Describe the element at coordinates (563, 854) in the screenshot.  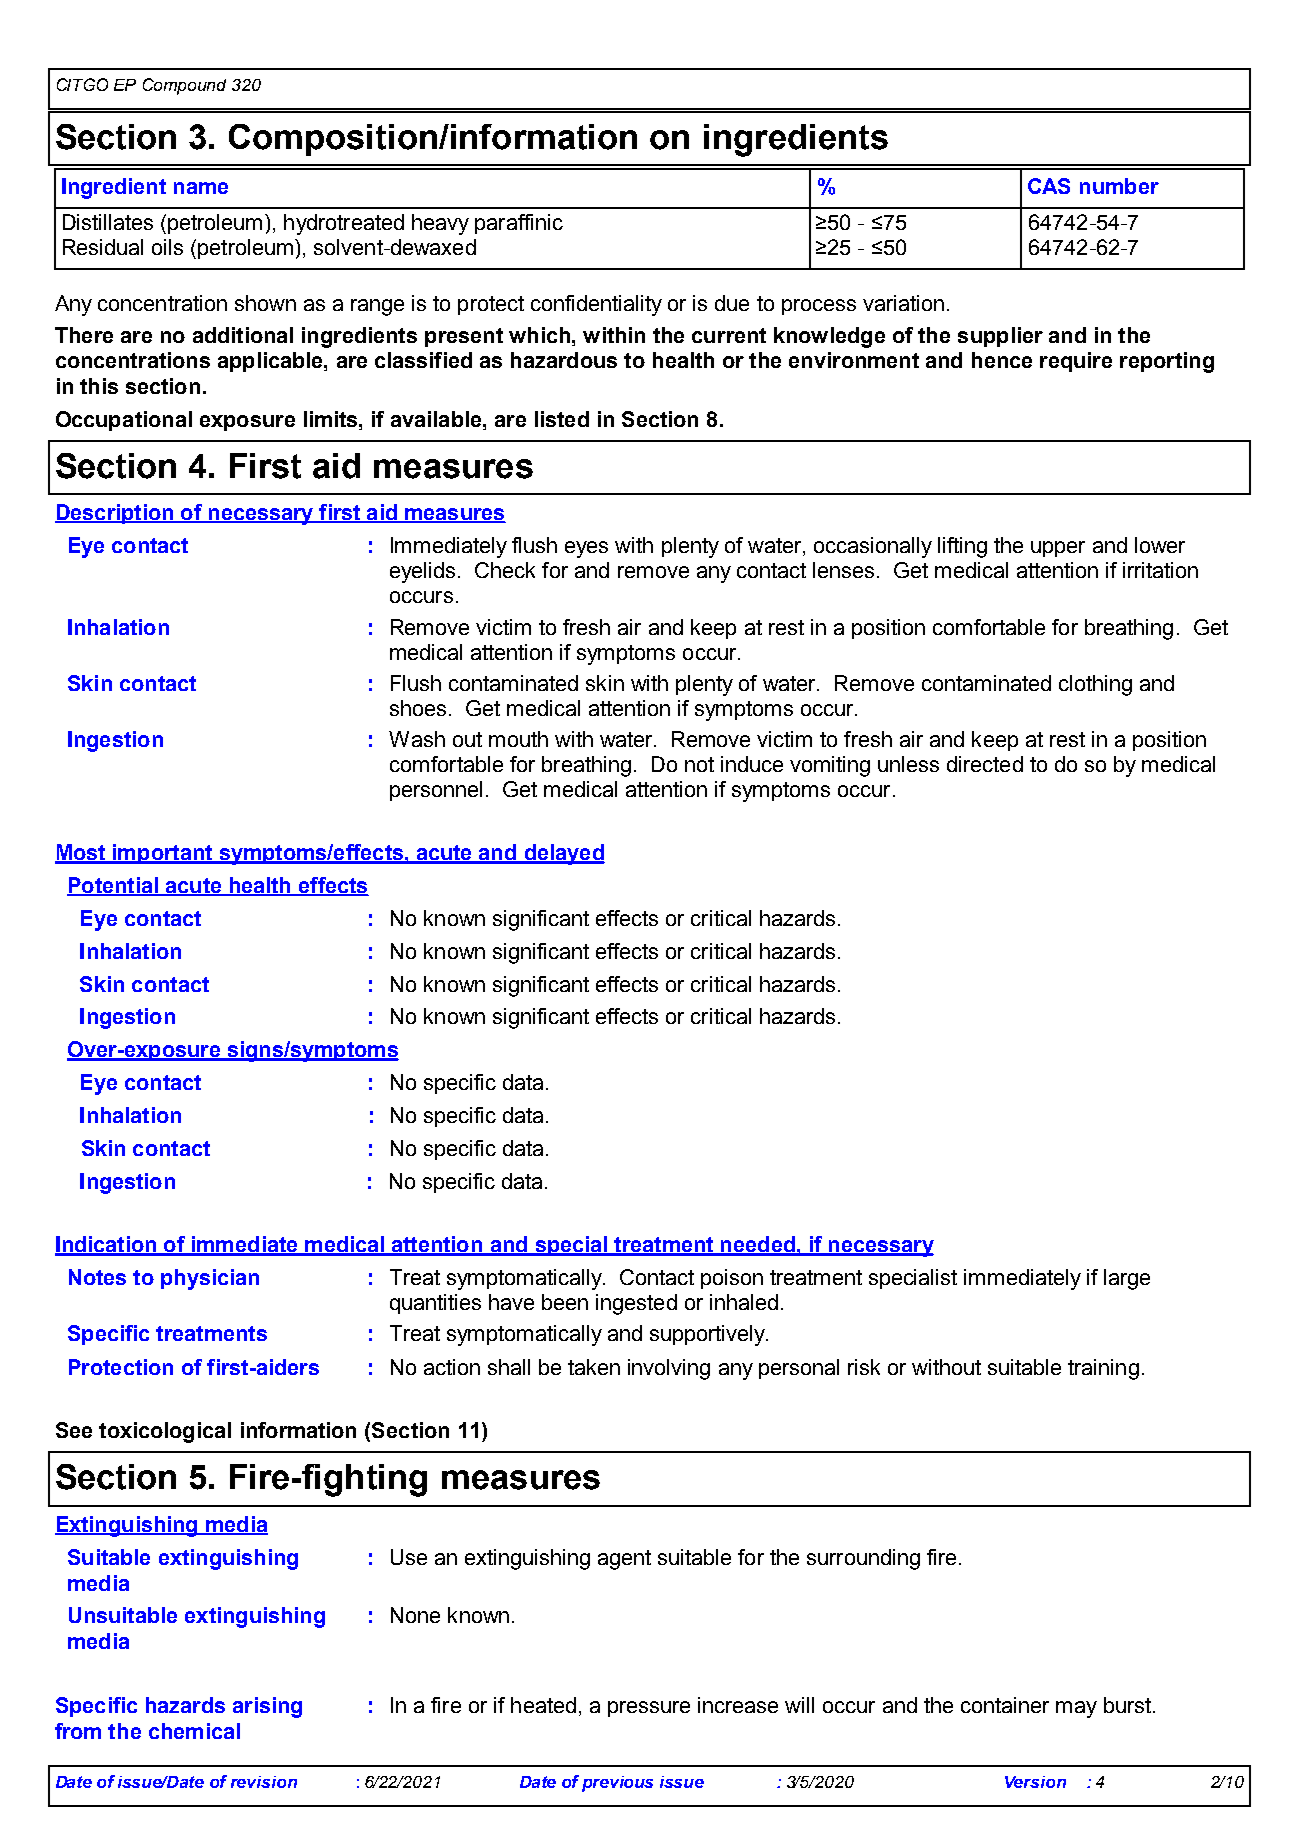
I see `delayed` at that location.
